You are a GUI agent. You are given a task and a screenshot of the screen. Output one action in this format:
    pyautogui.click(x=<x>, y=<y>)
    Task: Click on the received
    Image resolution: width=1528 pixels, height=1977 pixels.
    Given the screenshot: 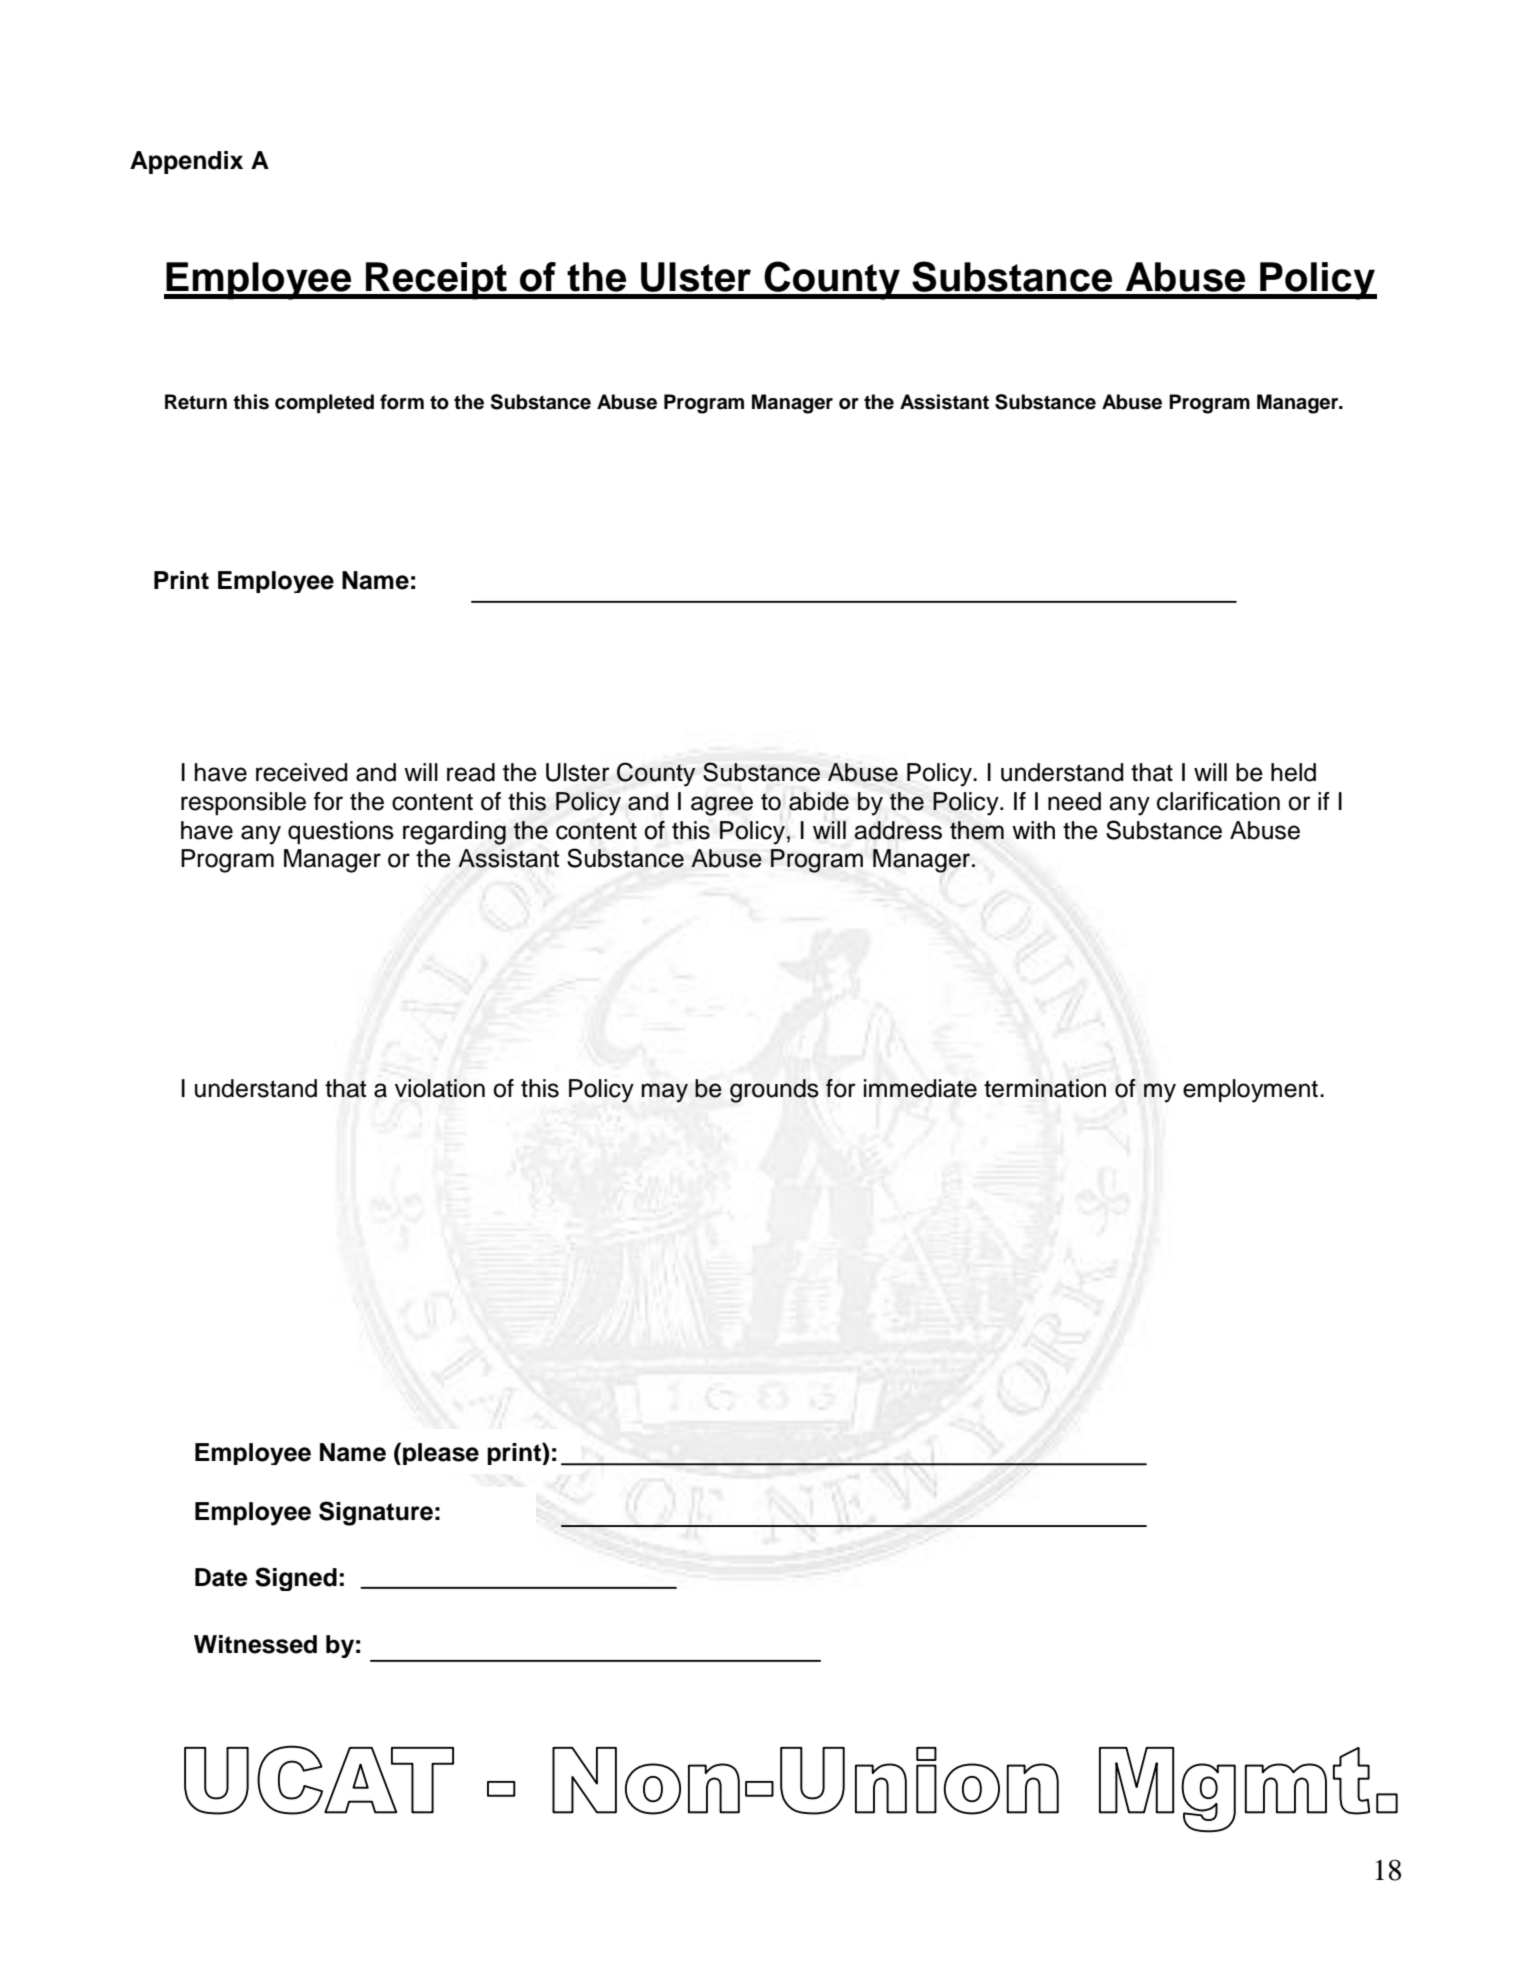 What is the action you would take?
    pyautogui.click(x=302, y=772)
